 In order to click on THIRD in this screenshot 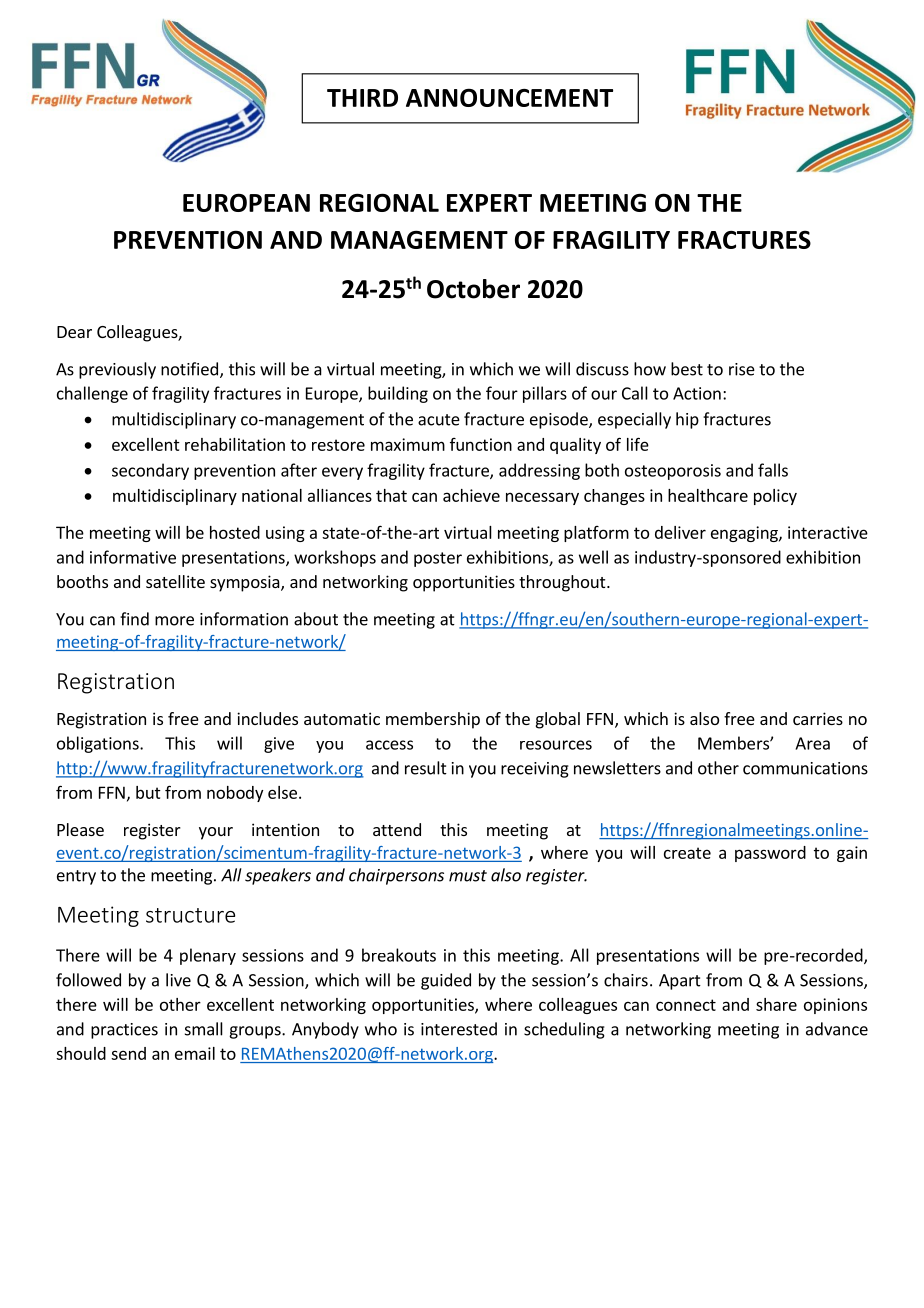, I will do `click(362, 98)`.
